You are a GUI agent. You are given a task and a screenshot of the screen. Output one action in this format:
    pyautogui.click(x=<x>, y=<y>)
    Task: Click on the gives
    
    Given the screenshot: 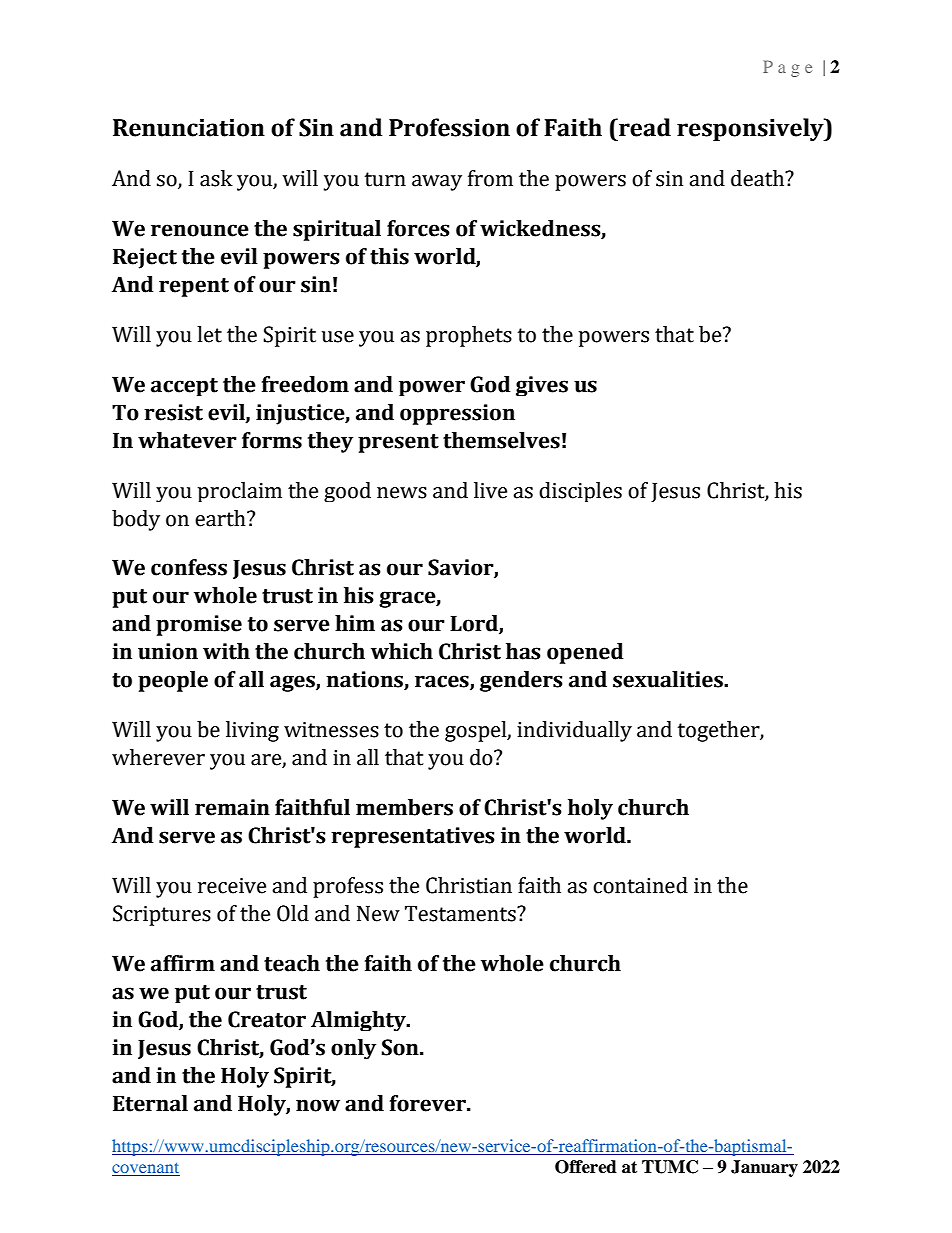 What is the action you would take?
    pyautogui.click(x=542, y=386)
